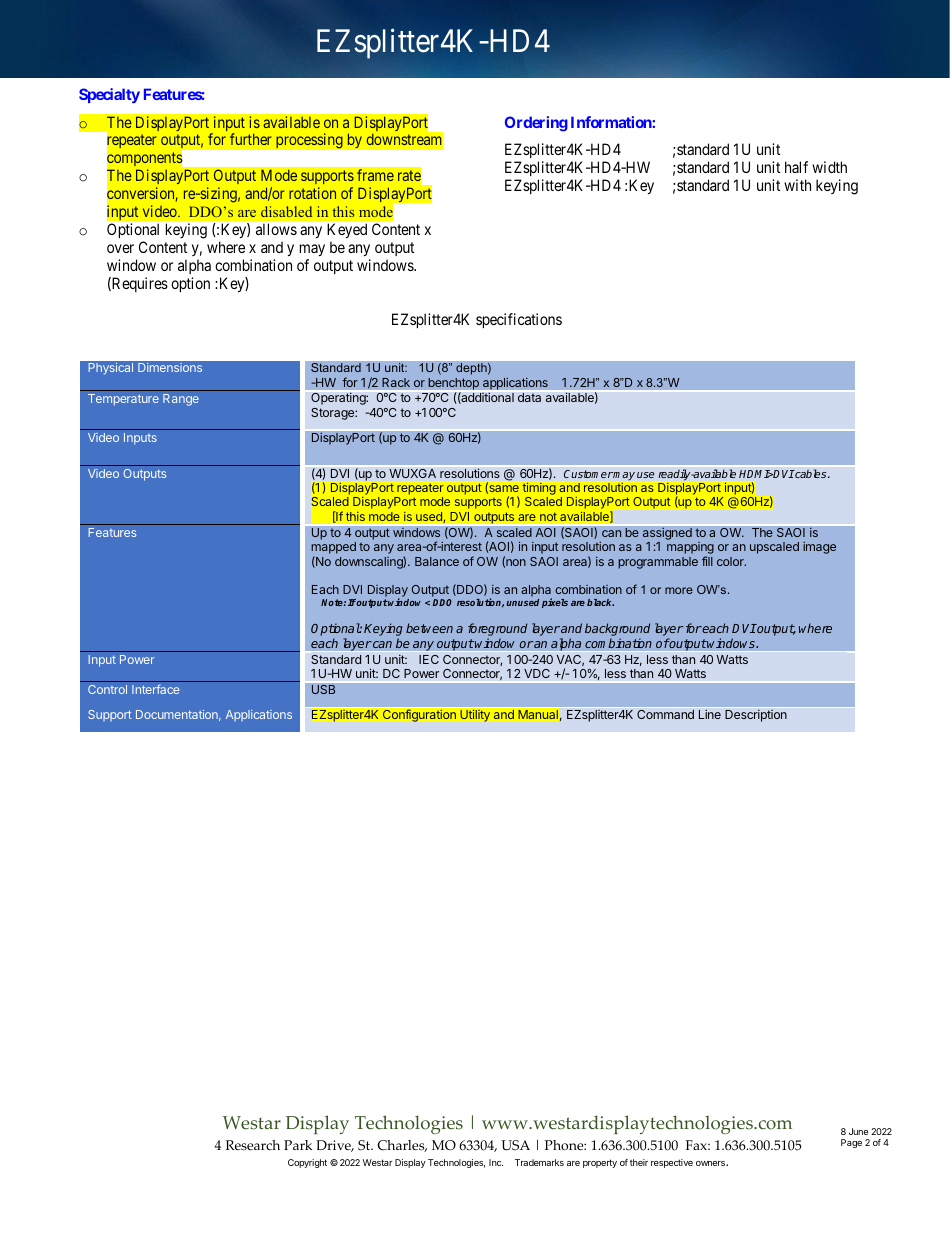  I want to click on further, so click(251, 139).
